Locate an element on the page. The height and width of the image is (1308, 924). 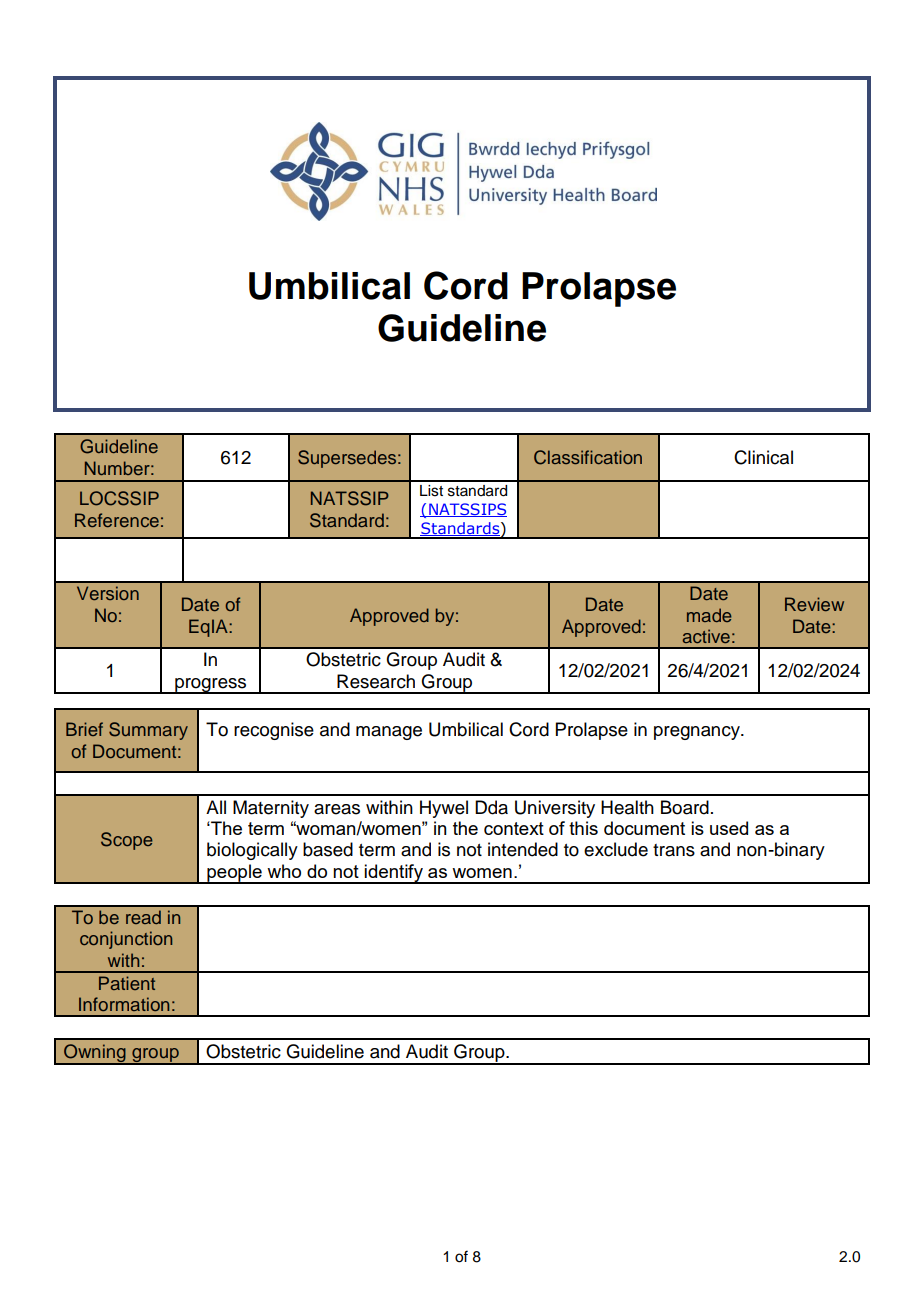
Reference is located at coordinates (117, 520).
